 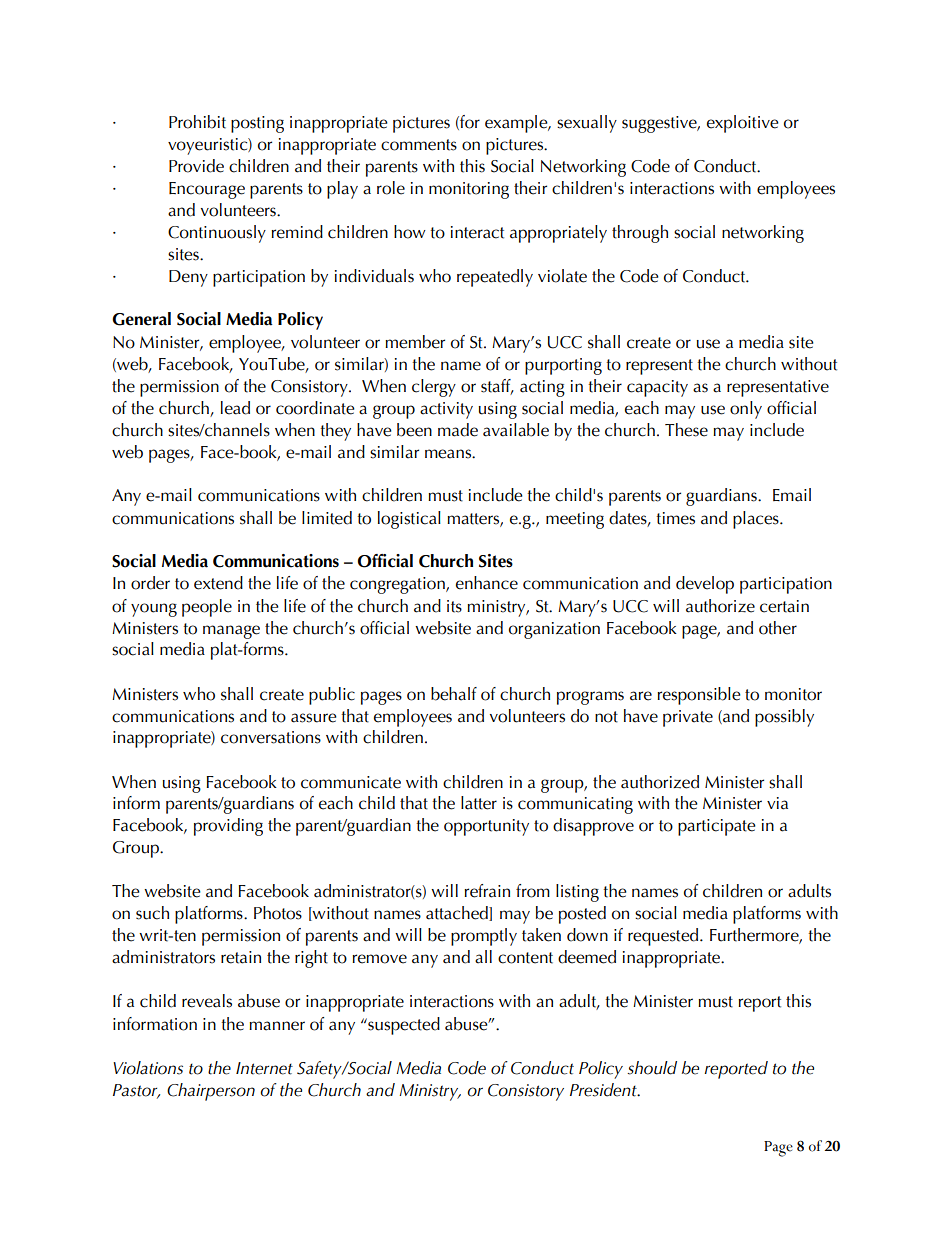 What do you see at coordinates (743, 124) in the screenshot?
I see `exploitive` at bounding box center [743, 124].
